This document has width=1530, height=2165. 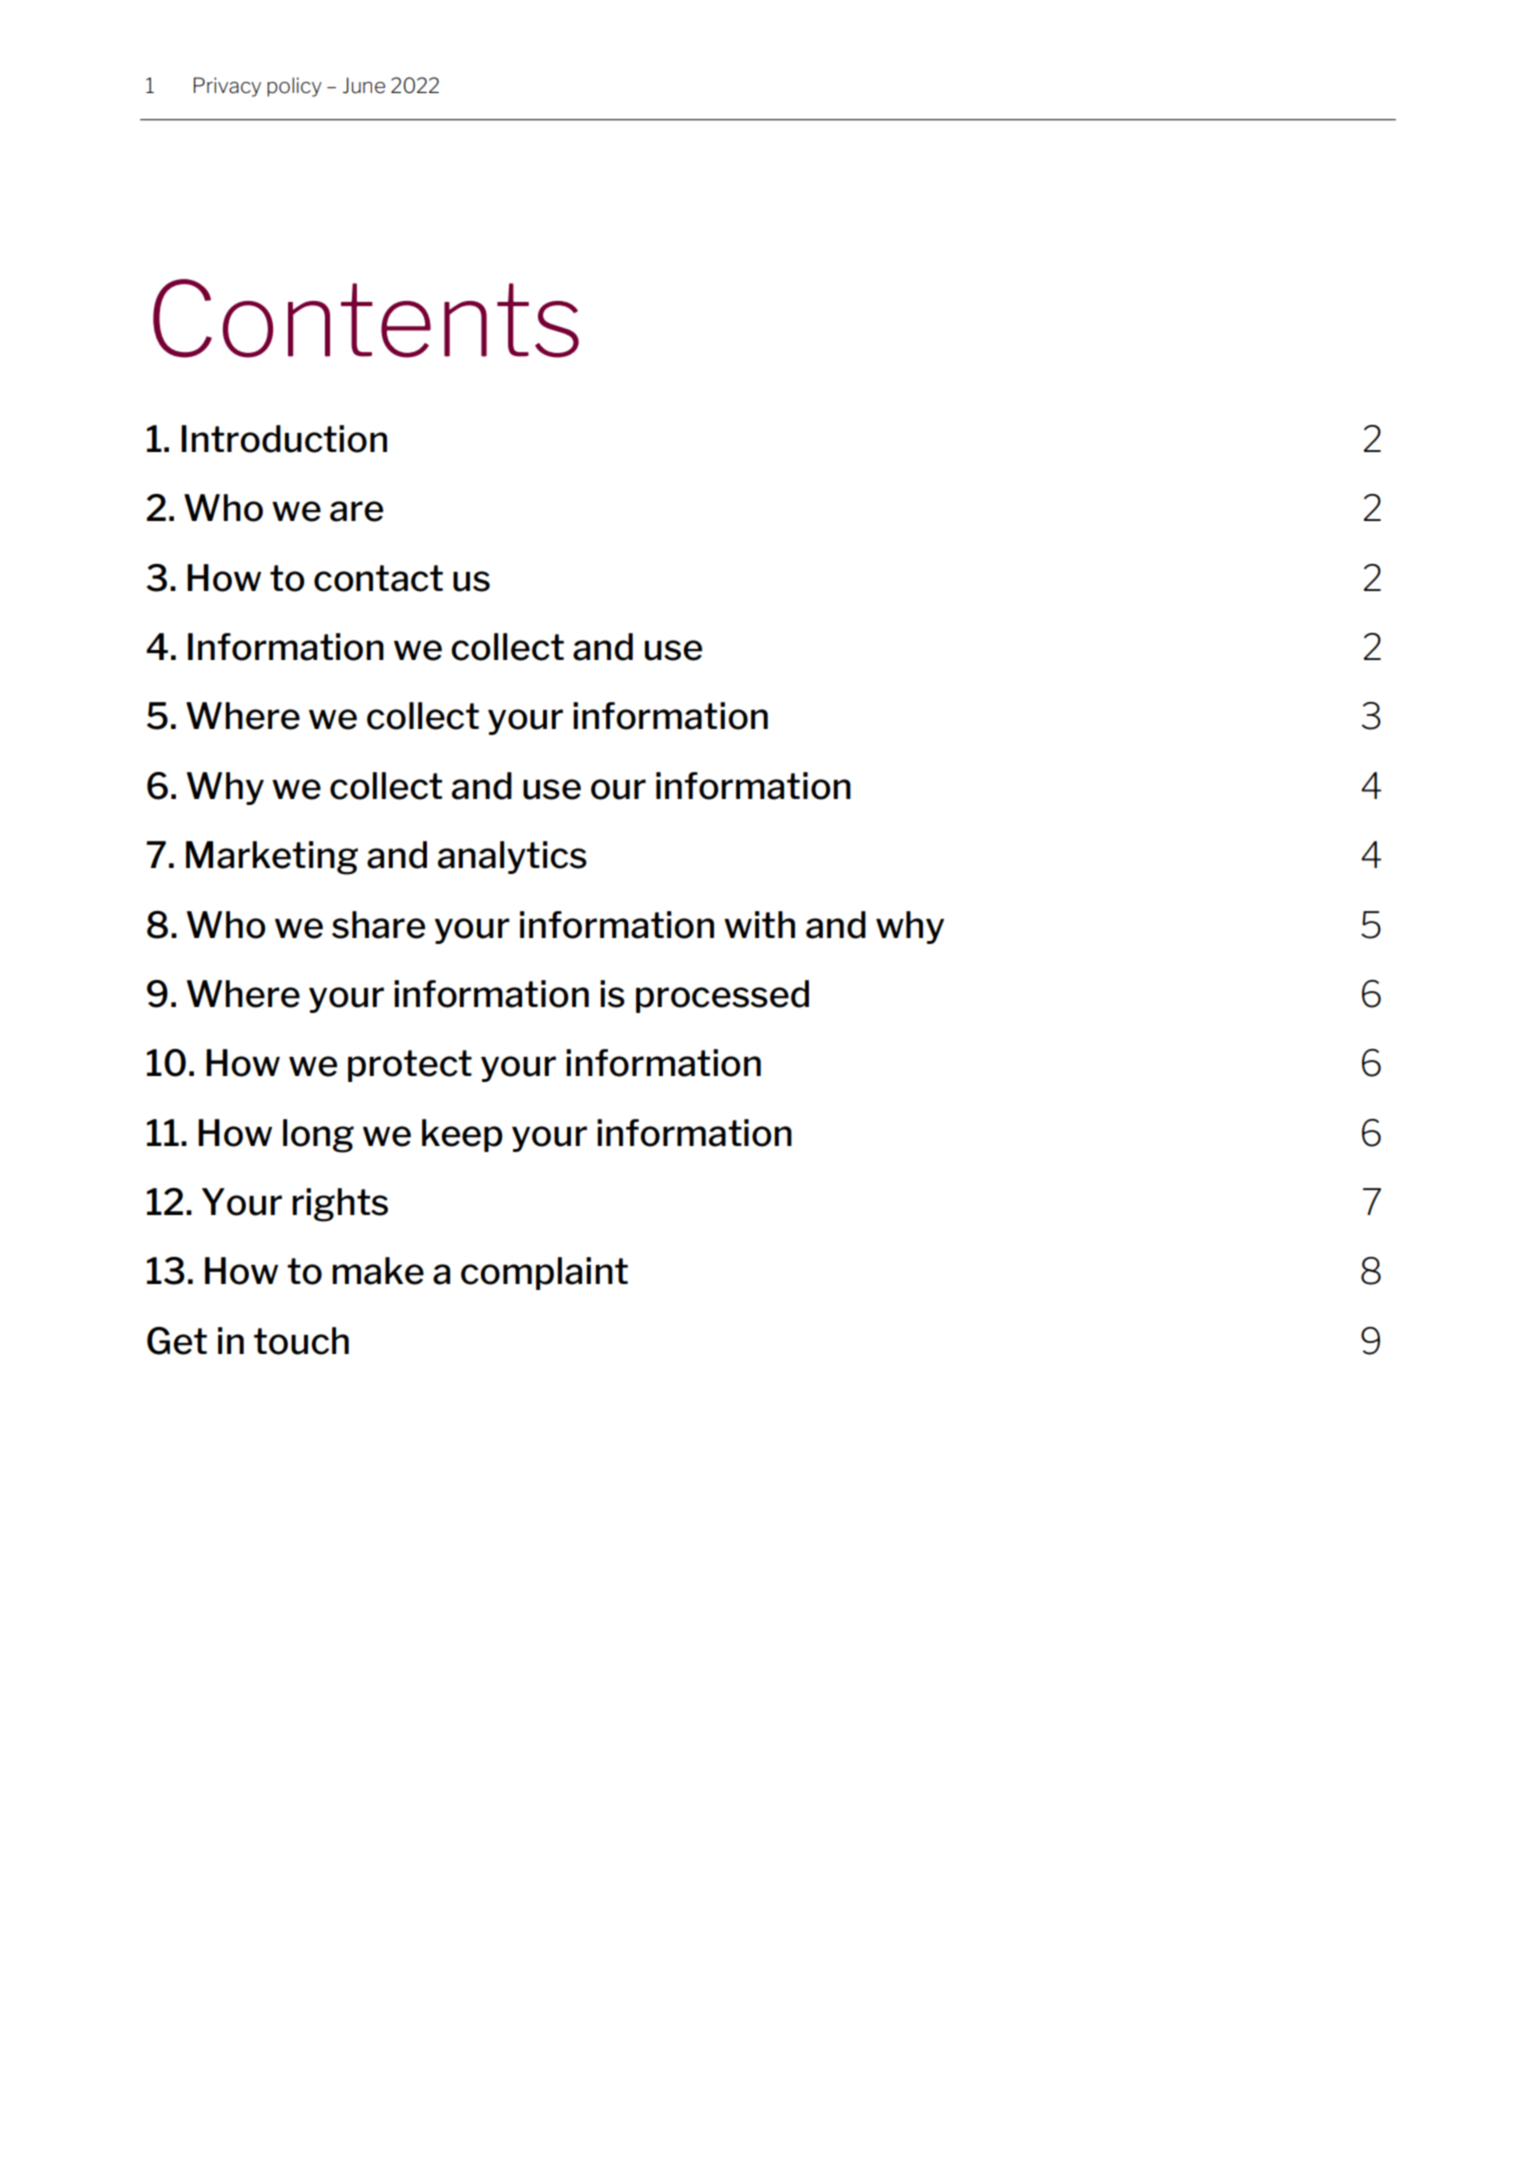 What do you see at coordinates (759, 924) in the document?
I see `with` at bounding box center [759, 924].
